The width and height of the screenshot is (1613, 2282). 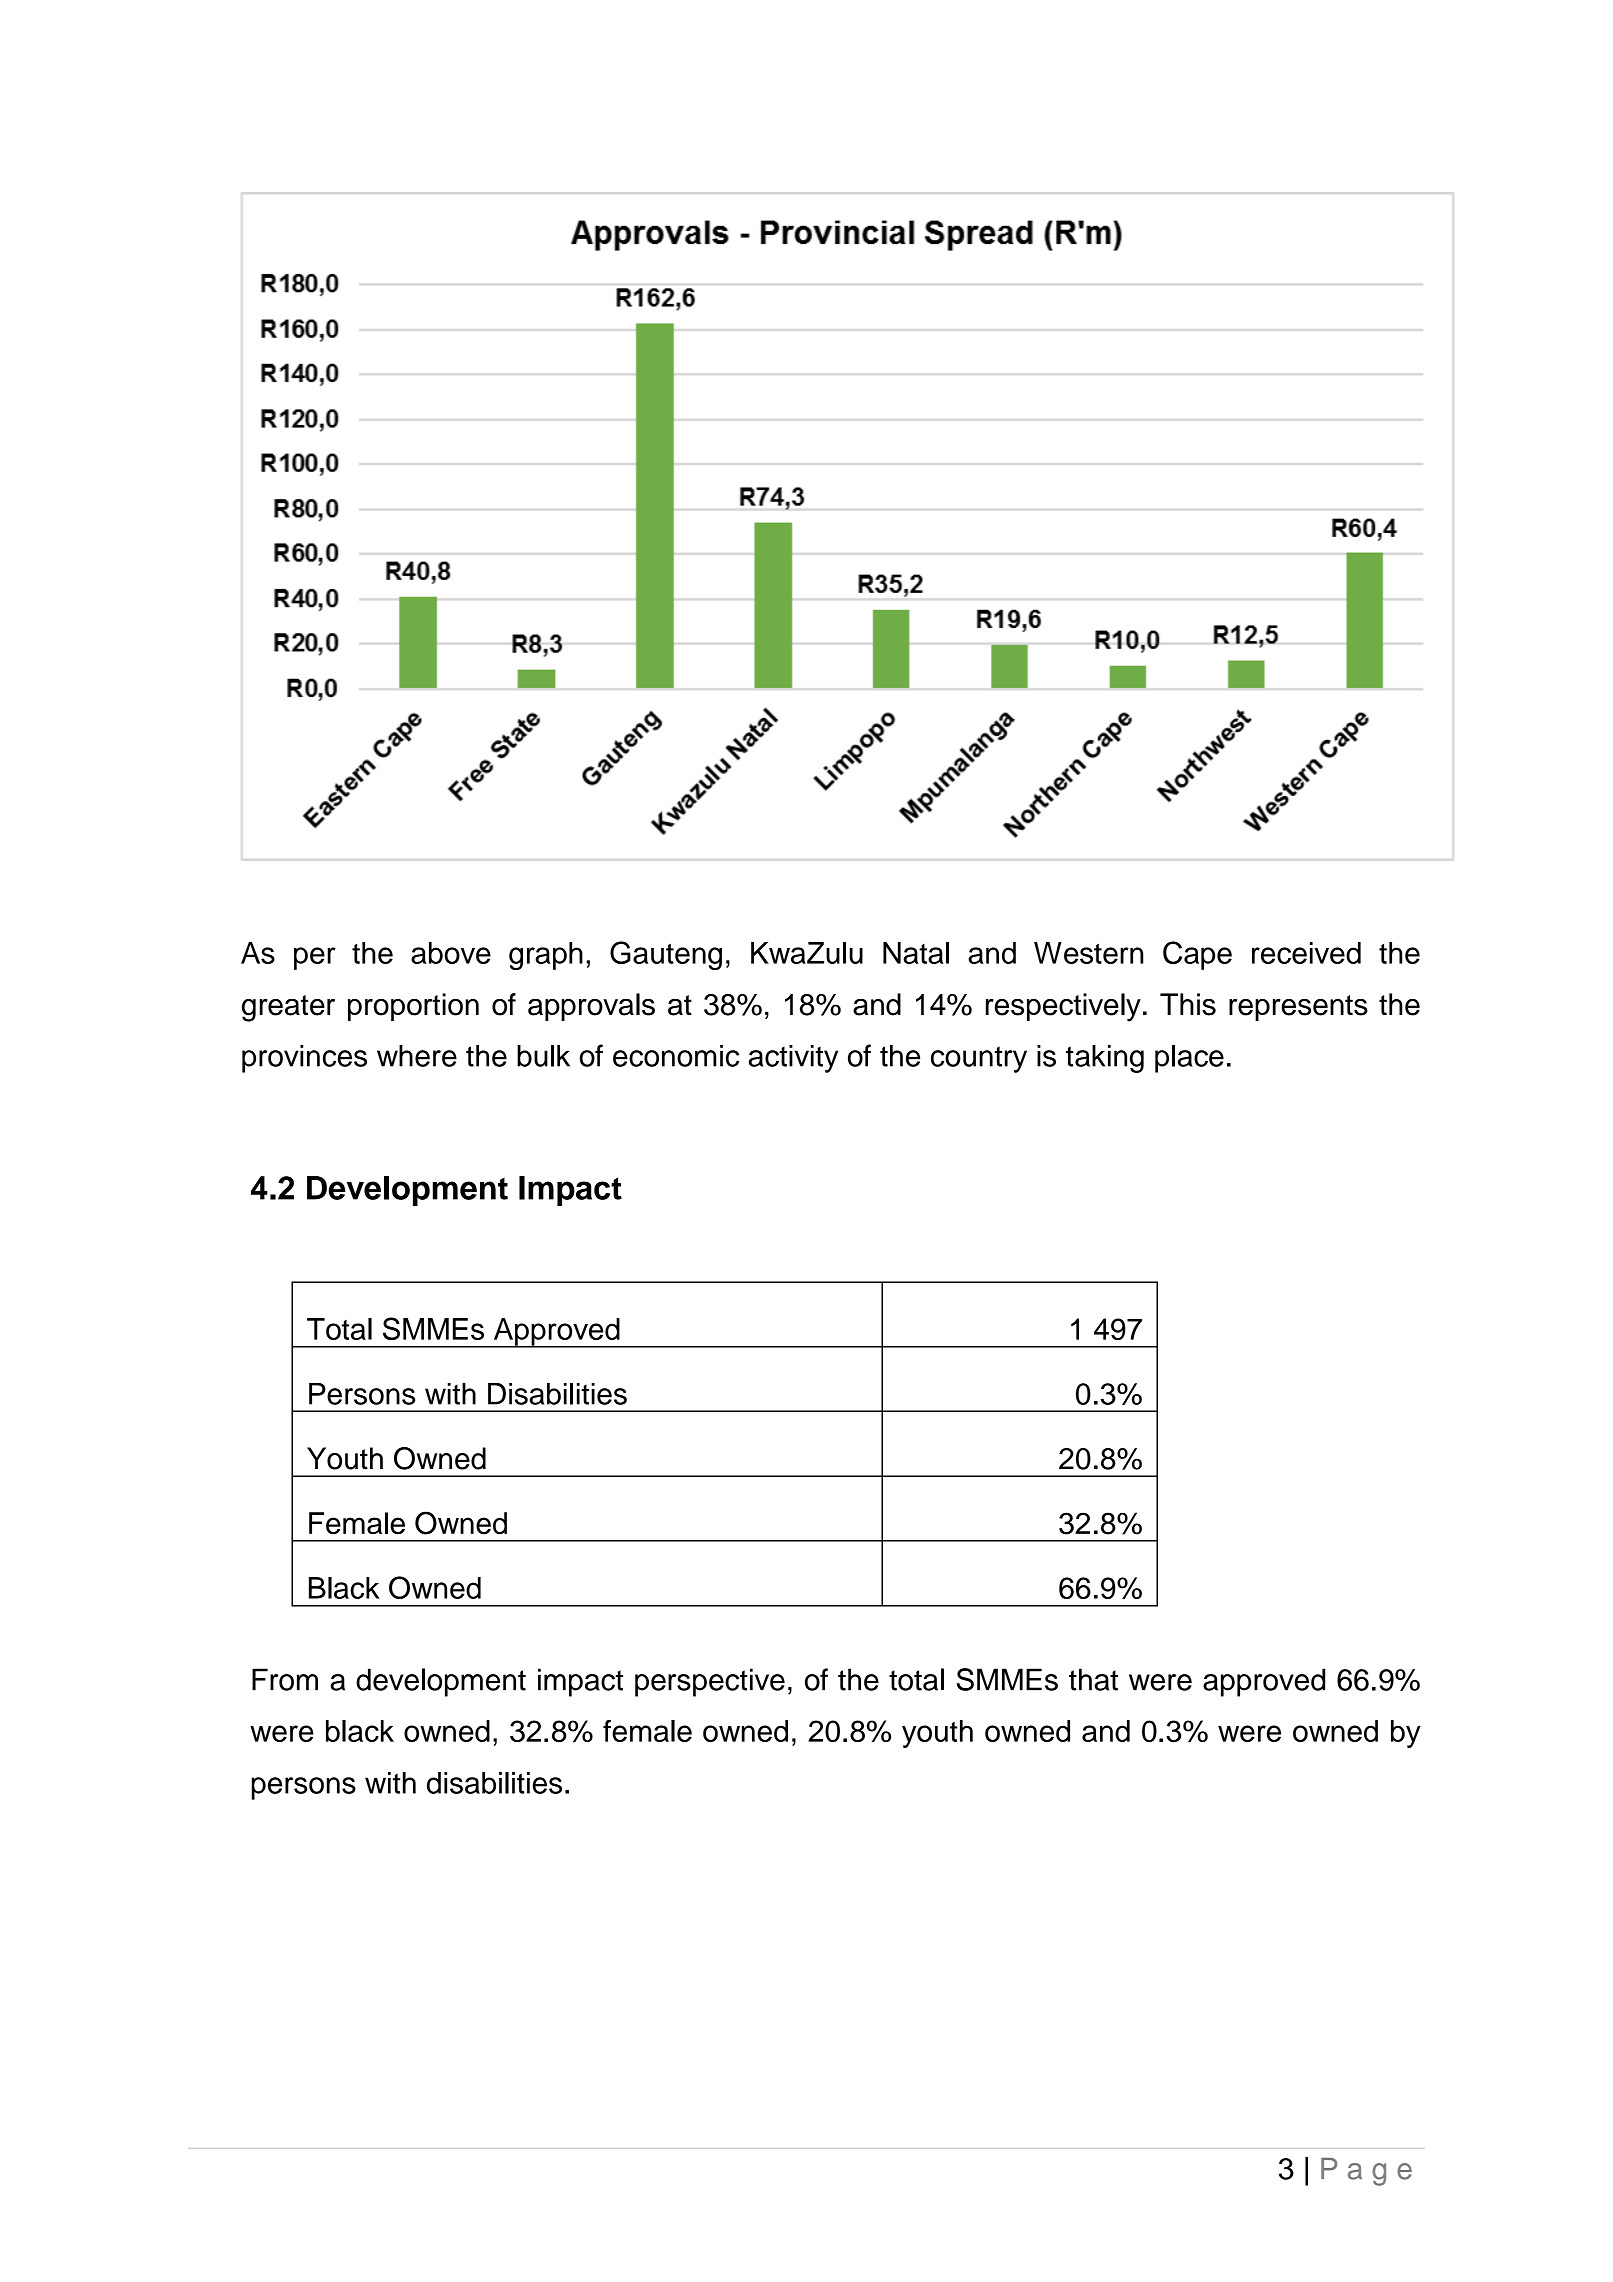 I want to click on From, so click(x=285, y=1679).
